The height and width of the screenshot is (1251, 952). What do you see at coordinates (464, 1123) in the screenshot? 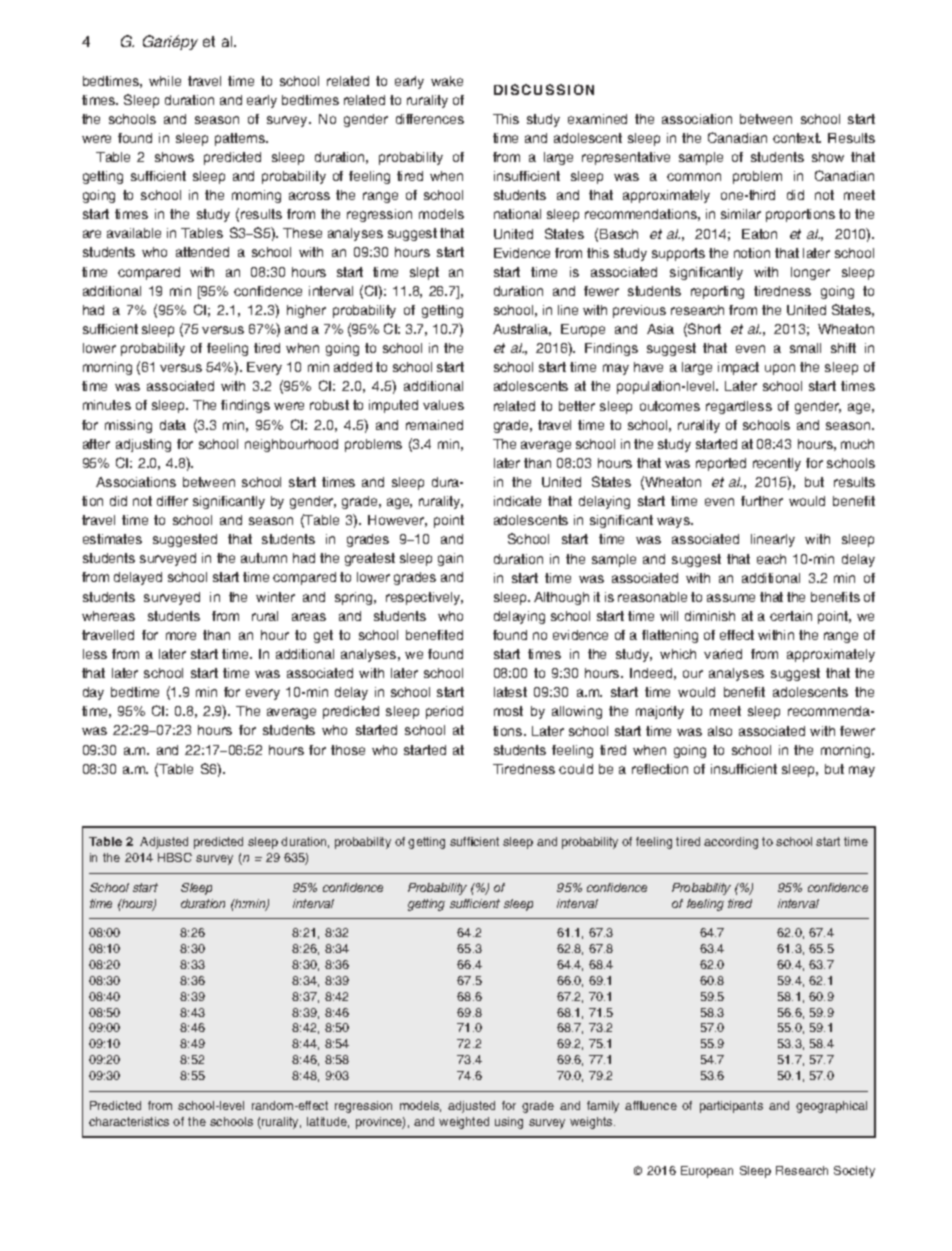
I see `weighted` at bounding box center [464, 1123].
